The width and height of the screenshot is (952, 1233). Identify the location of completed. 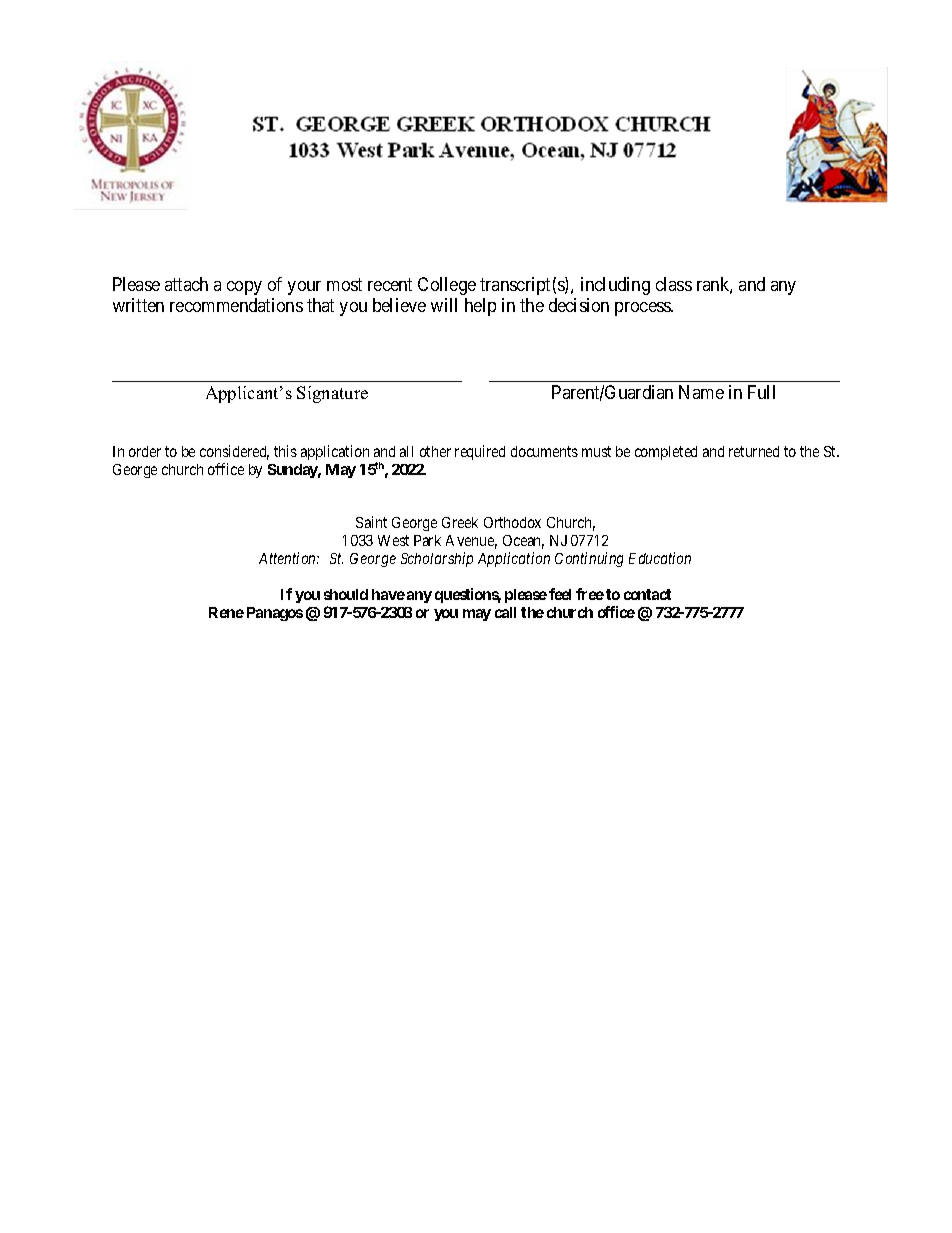
(666, 453).
